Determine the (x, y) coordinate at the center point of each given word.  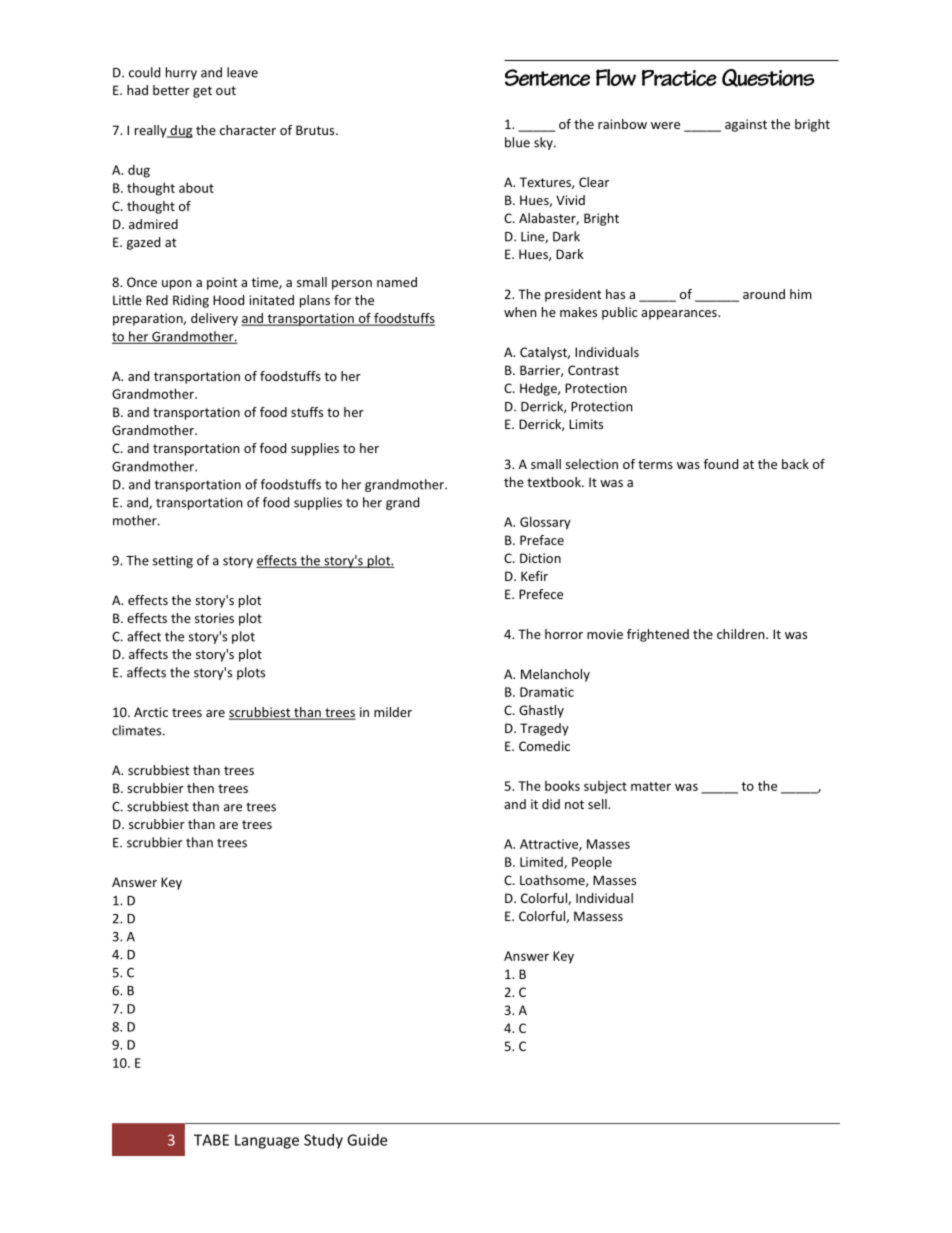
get (202, 92)
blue (517, 142)
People (592, 863)
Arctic (151, 712)
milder (393, 712)
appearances (680, 315)
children (742, 634)
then (200, 788)
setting (173, 561)
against (746, 125)
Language (267, 1141)
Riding (191, 301)
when (520, 312)
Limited (542, 863)
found (721, 464)
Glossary (545, 523)
